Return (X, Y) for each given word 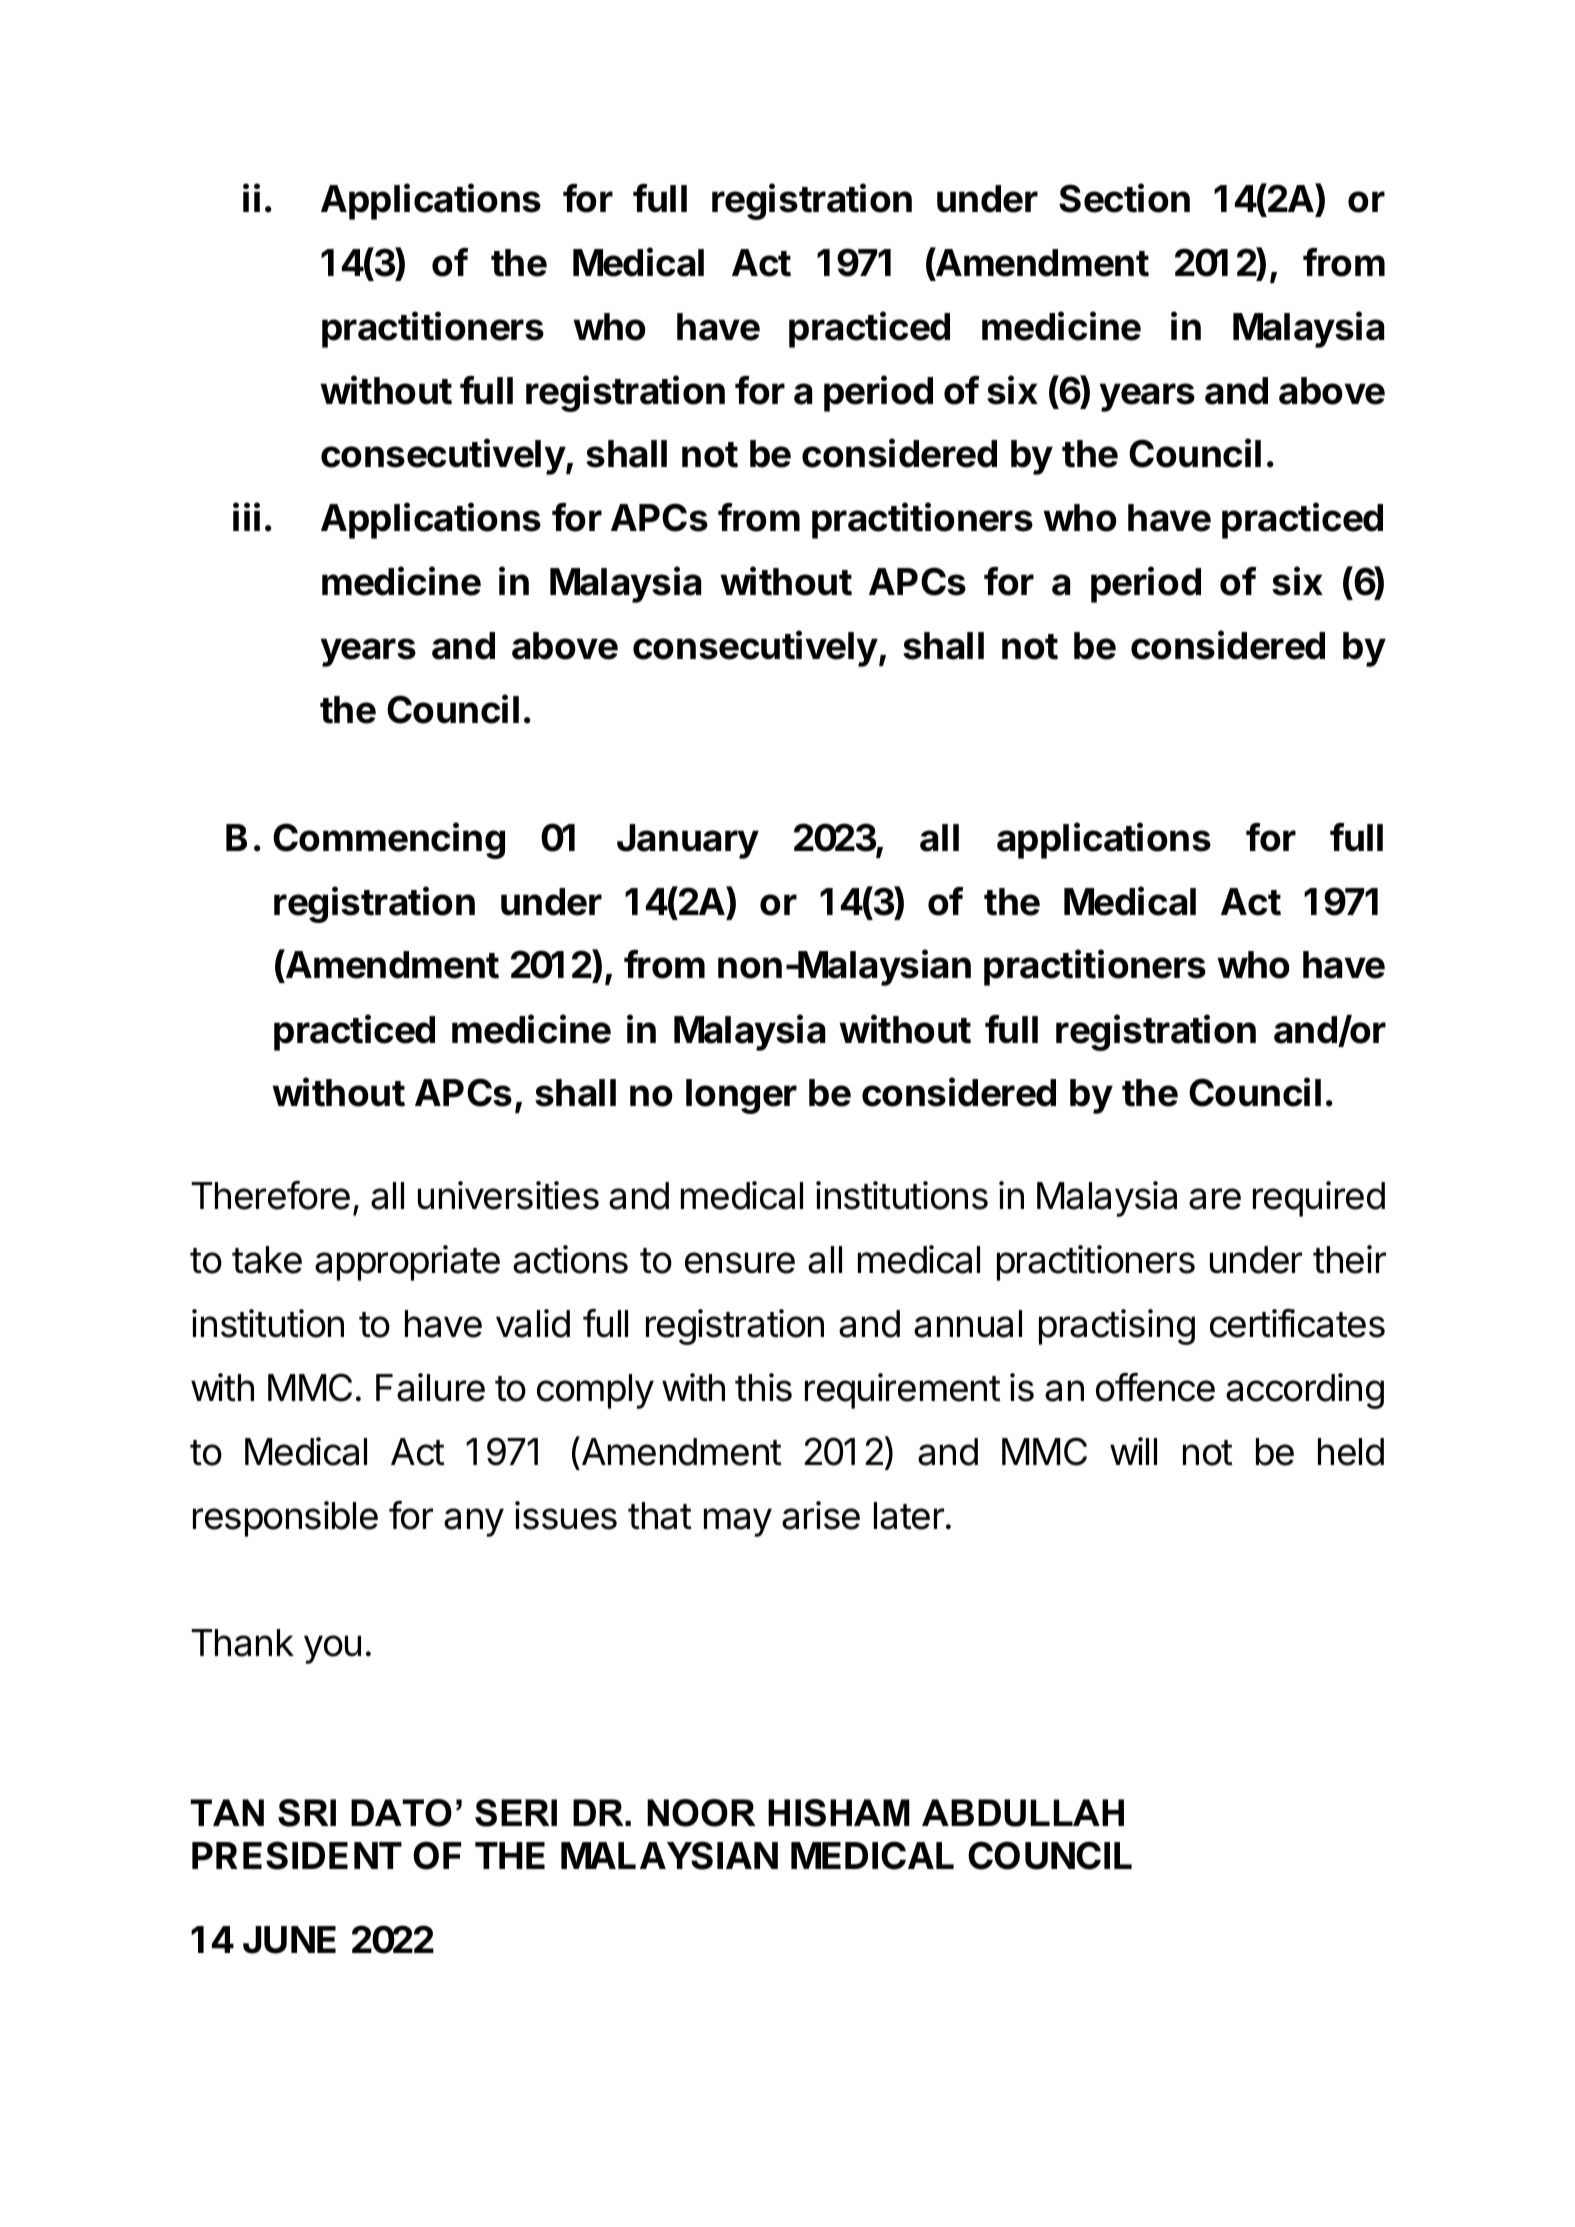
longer (741, 1096)
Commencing (389, 840)
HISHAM (839, 1813)
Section (1124, 198)
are (1215, 1199)
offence (1155, 1387)
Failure (430, 1387)
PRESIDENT (297, 1855)
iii (246, 516)
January (688, 841)
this (763, 1387)
